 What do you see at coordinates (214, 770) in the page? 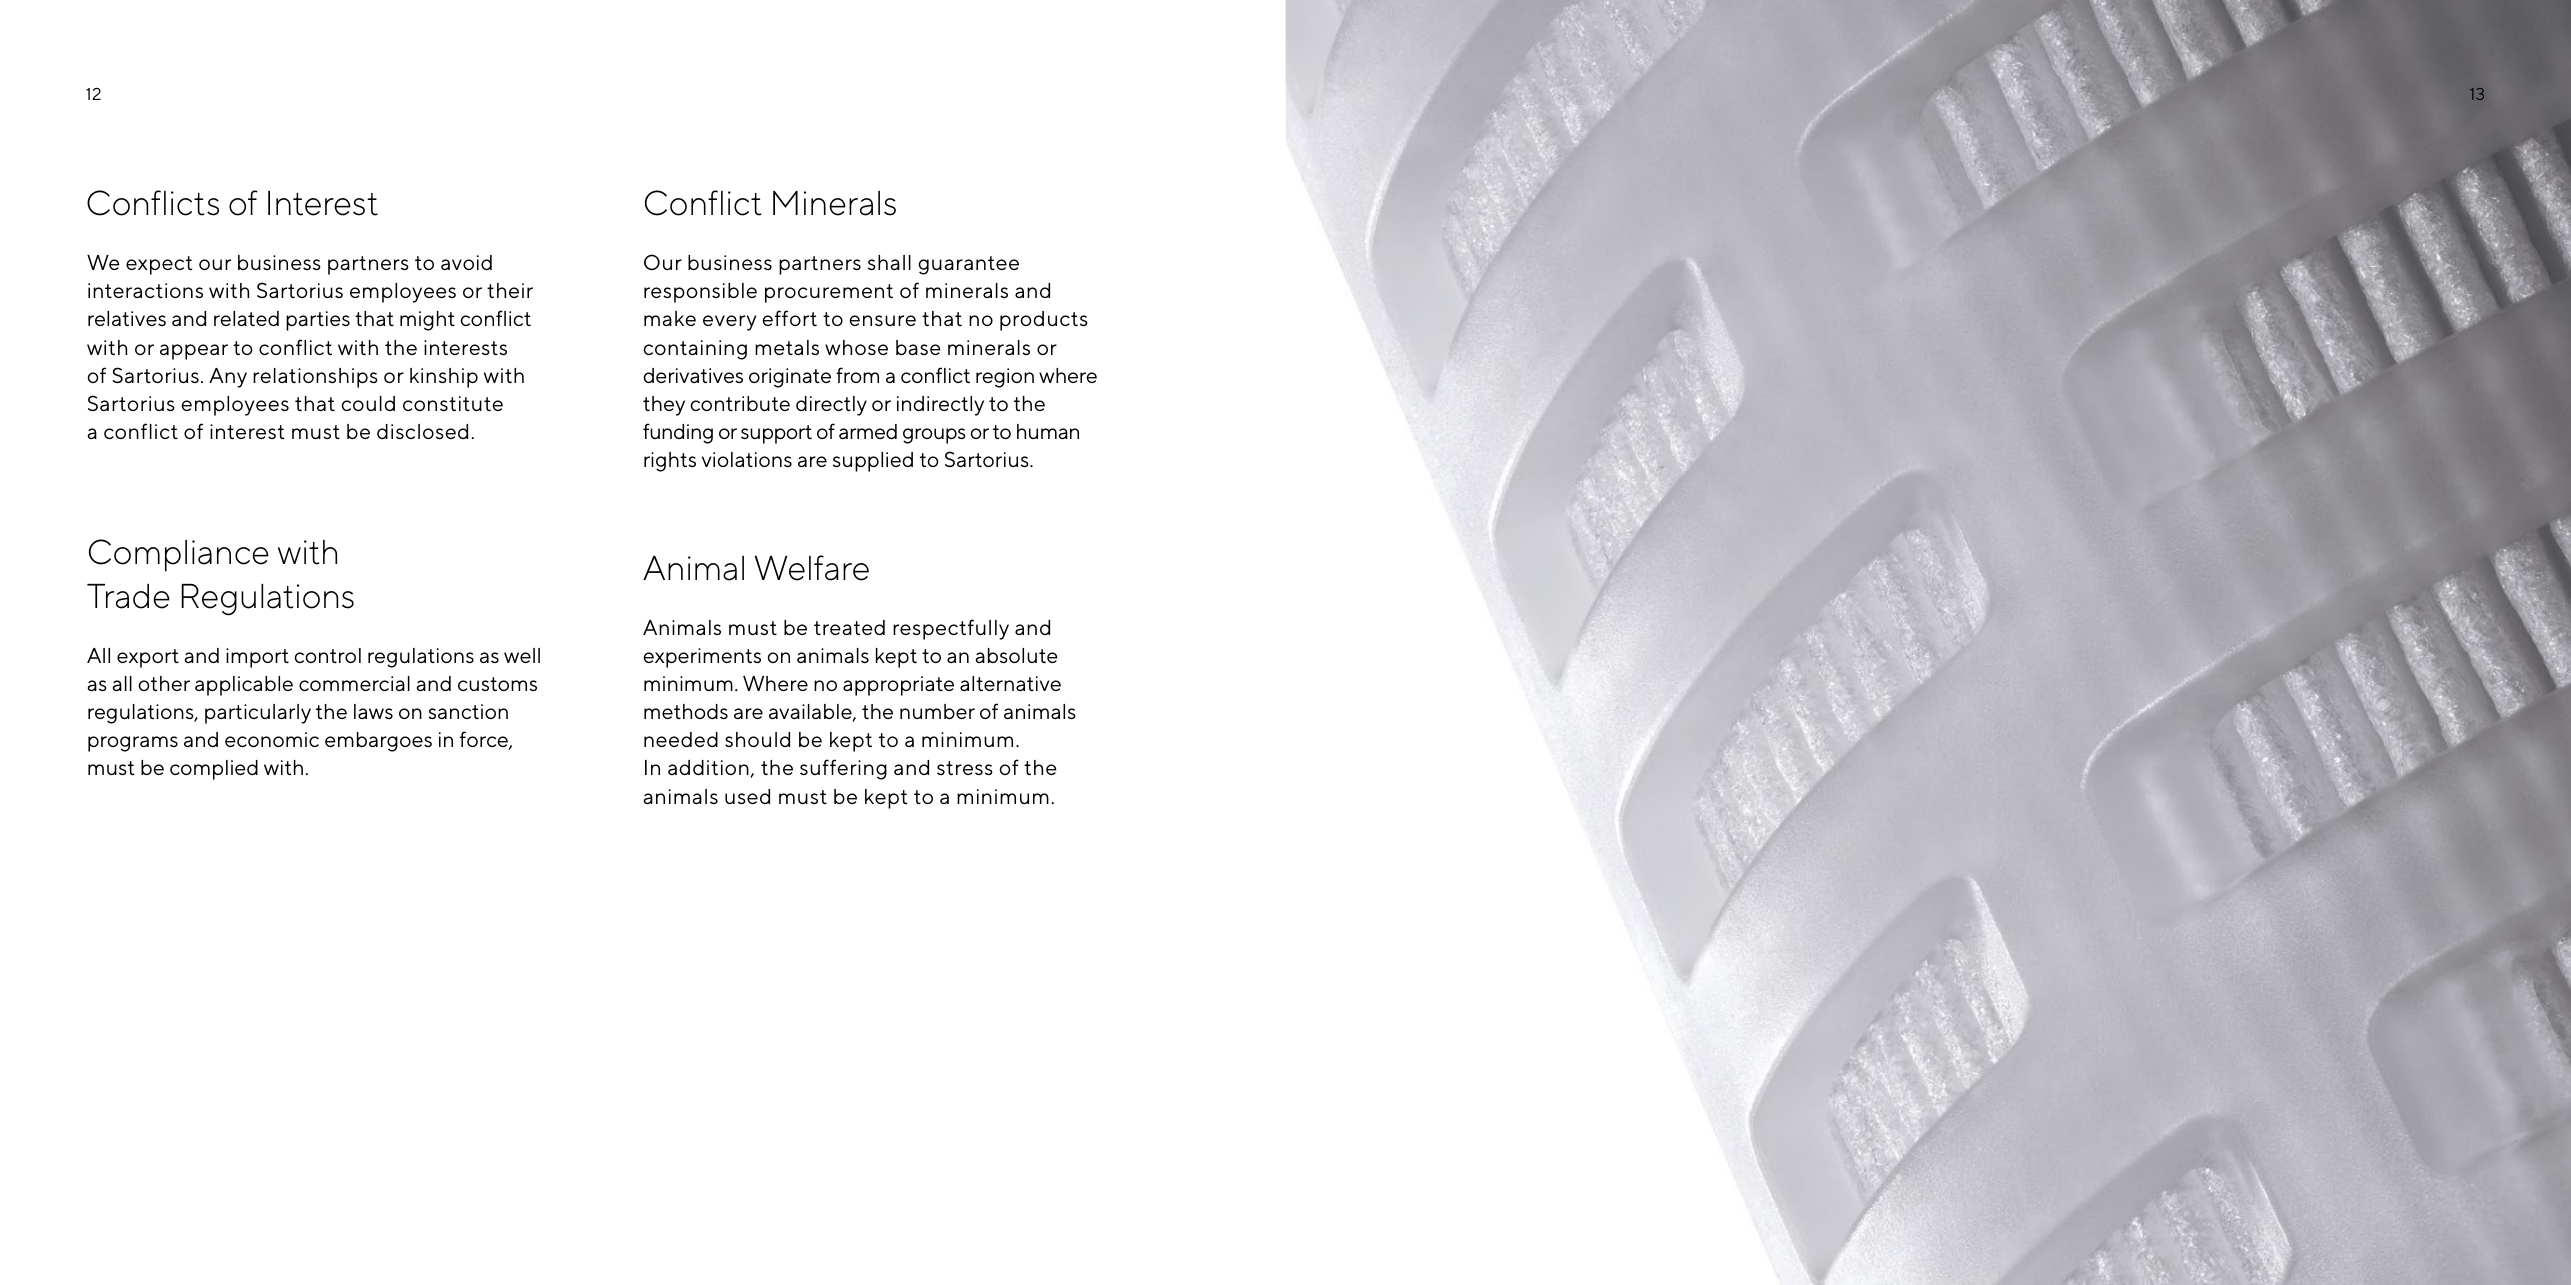
I see `complied` at bounding box center [214, 770].
